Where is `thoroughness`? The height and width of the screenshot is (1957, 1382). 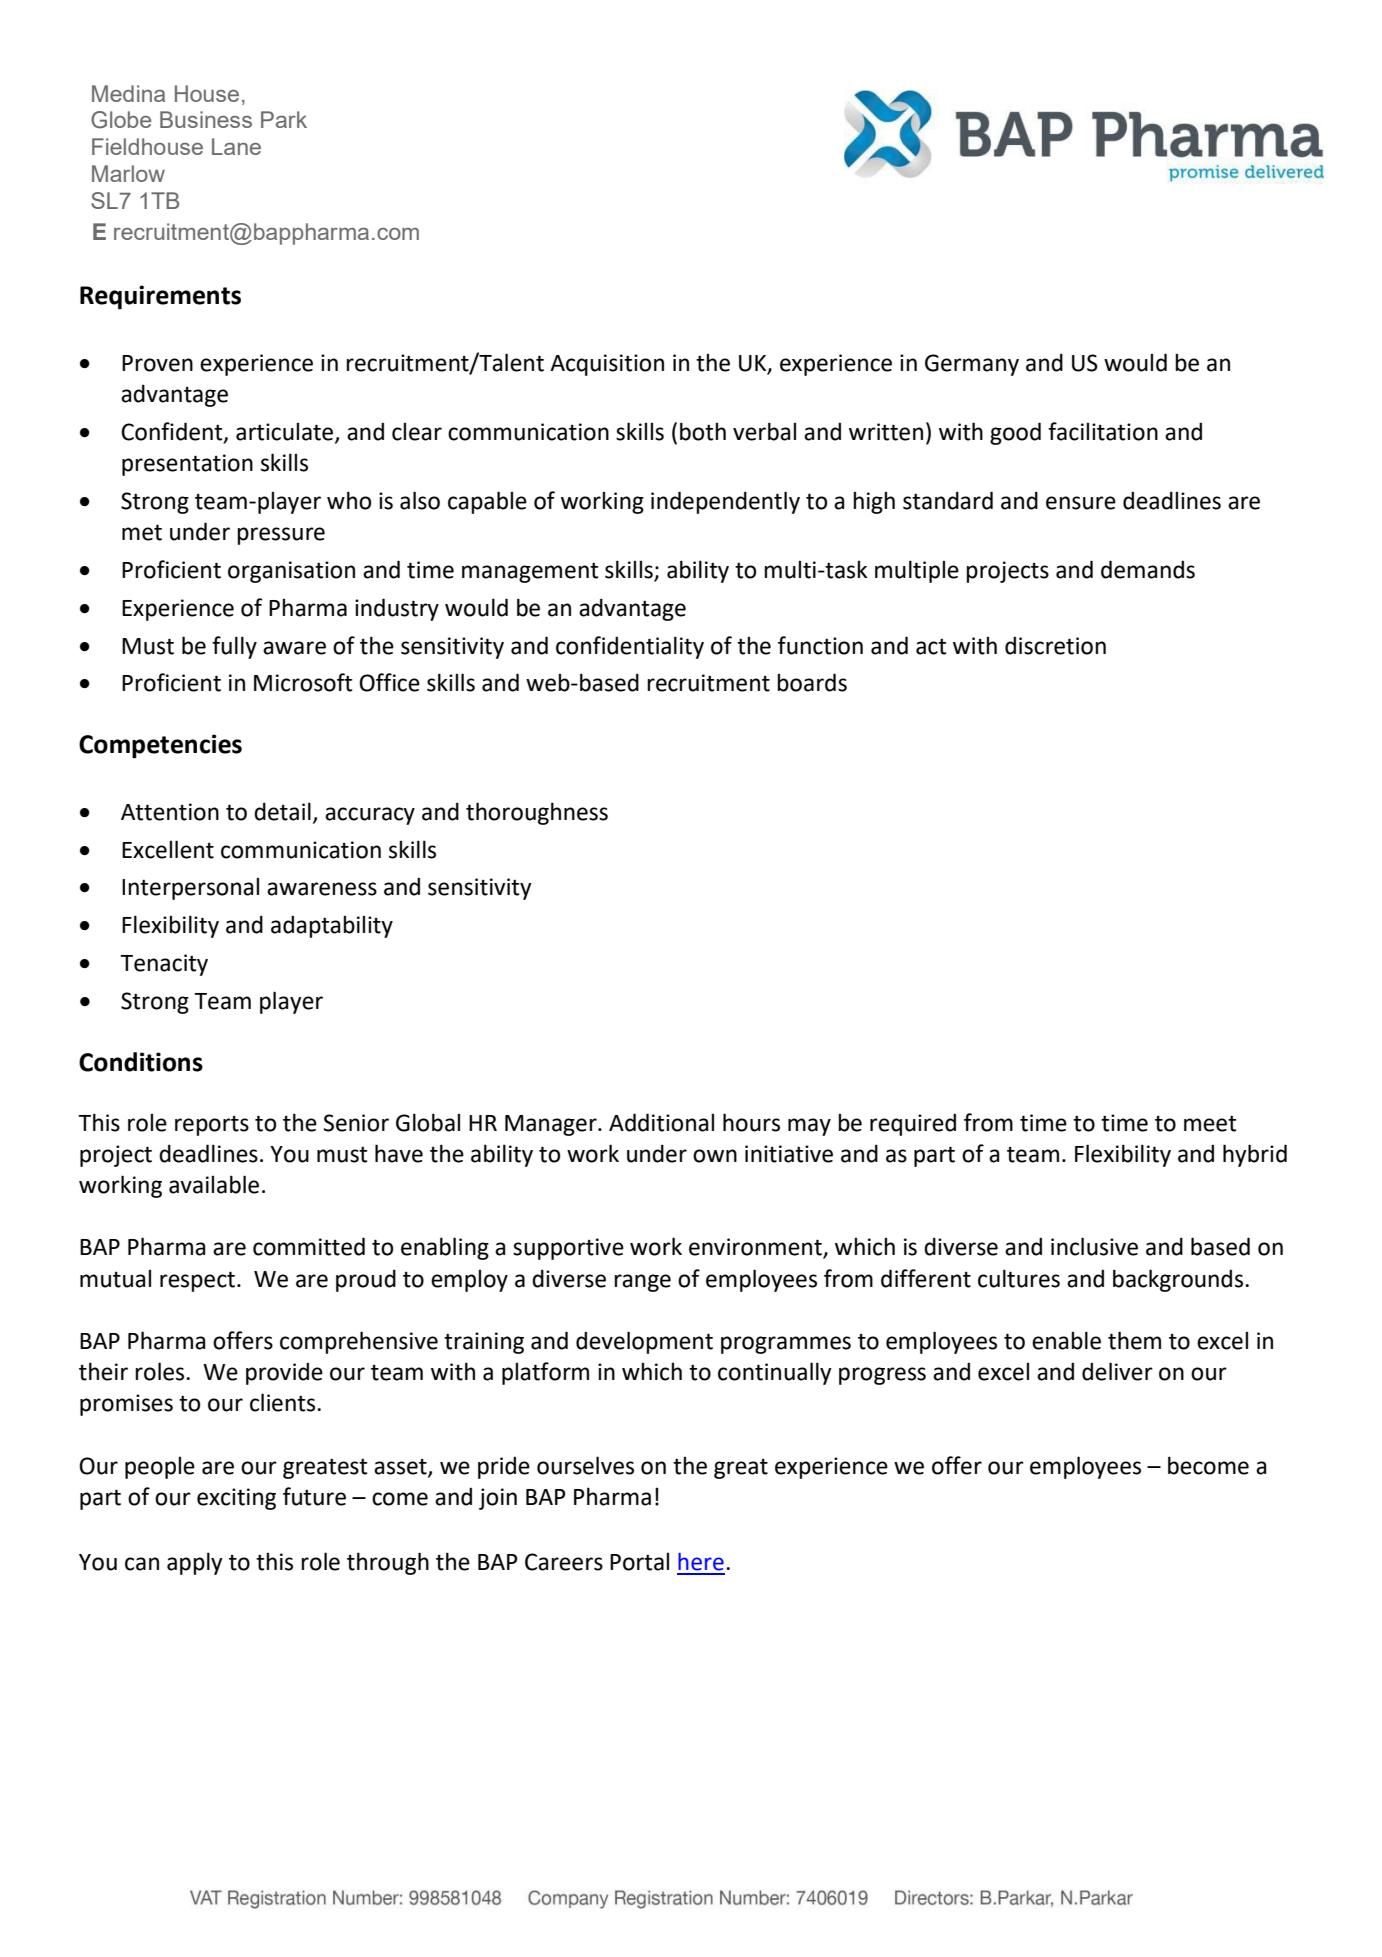
thoroughness is located at coordinates (537, 813).
